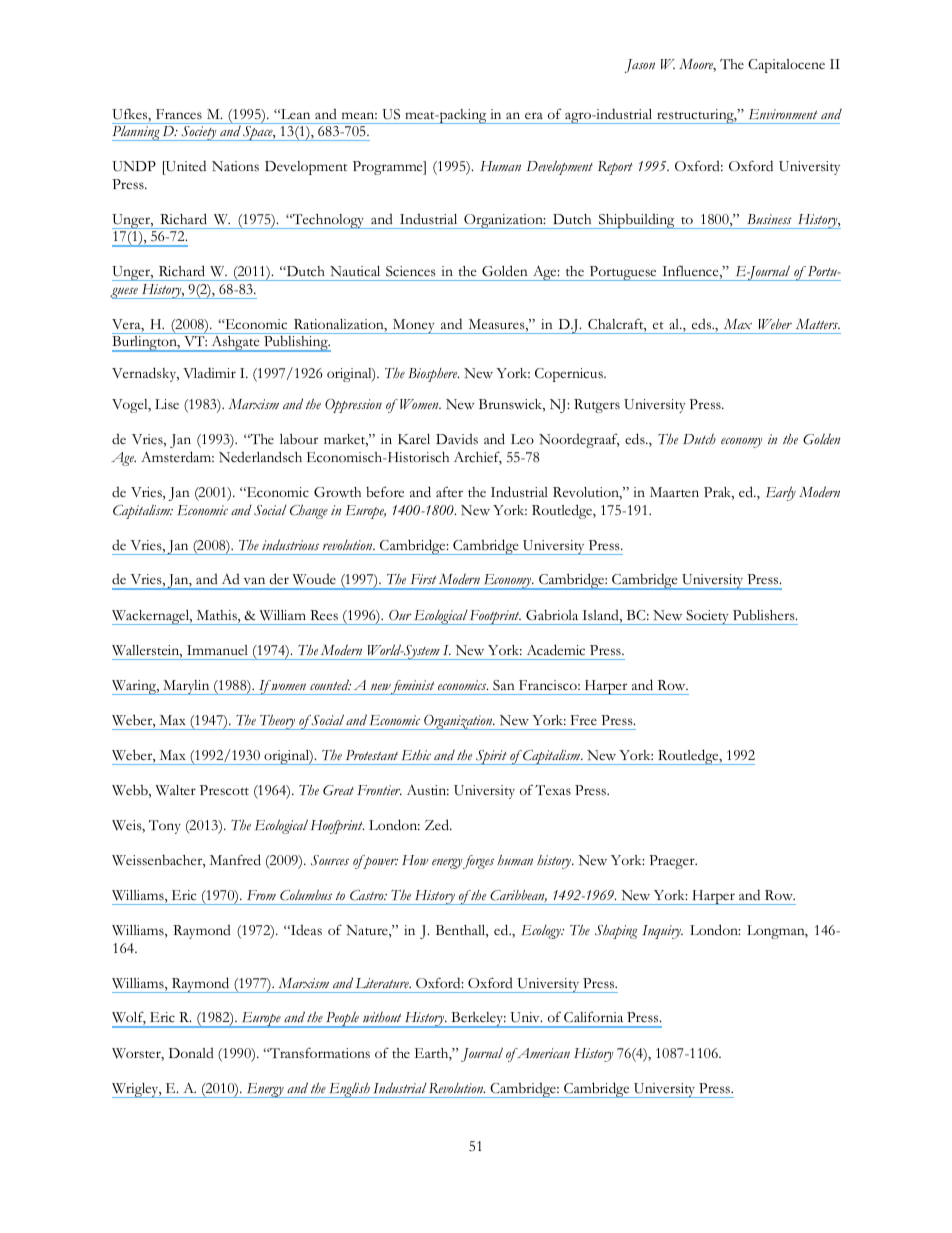  Describe the element at coordinates (593, 1017) in the screenshot. I see `California` at that location.
